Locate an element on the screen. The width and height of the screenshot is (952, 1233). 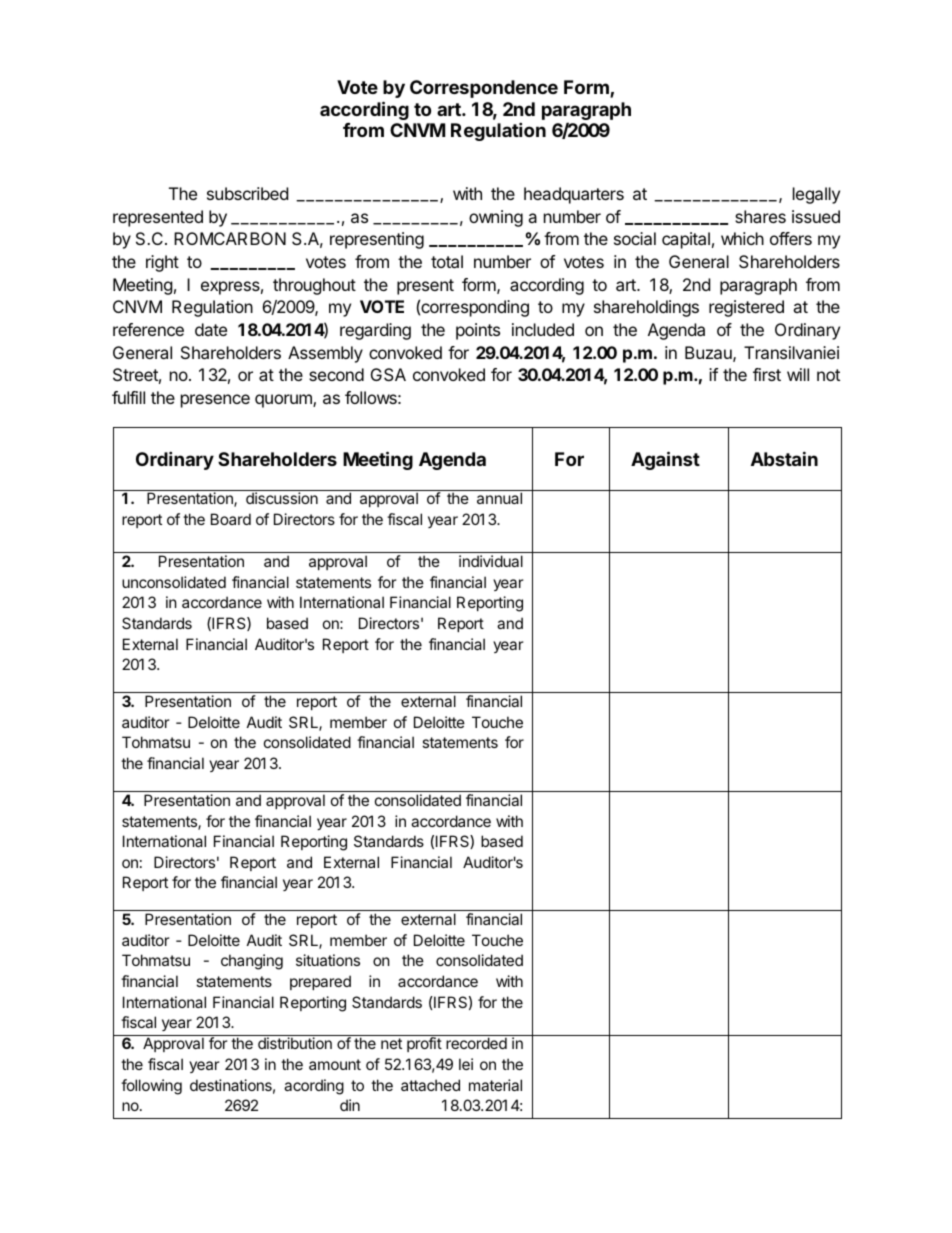
recorded is located at coordinates (476, 1043).
